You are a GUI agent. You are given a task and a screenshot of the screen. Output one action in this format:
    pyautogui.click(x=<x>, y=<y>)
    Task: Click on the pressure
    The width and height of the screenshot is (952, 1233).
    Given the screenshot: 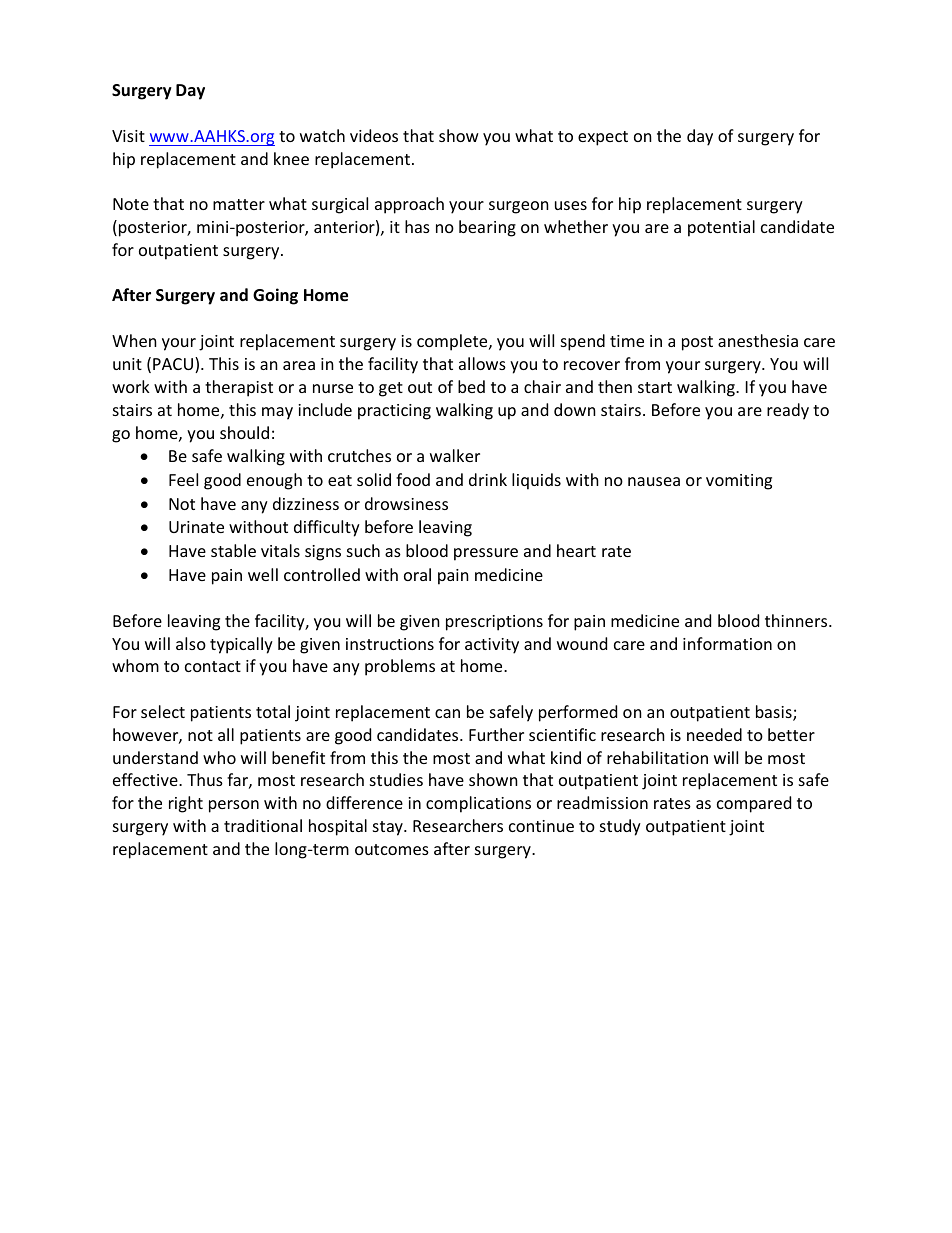 What is the action you would take?
    pyautogui.click(x=486, y=554)
